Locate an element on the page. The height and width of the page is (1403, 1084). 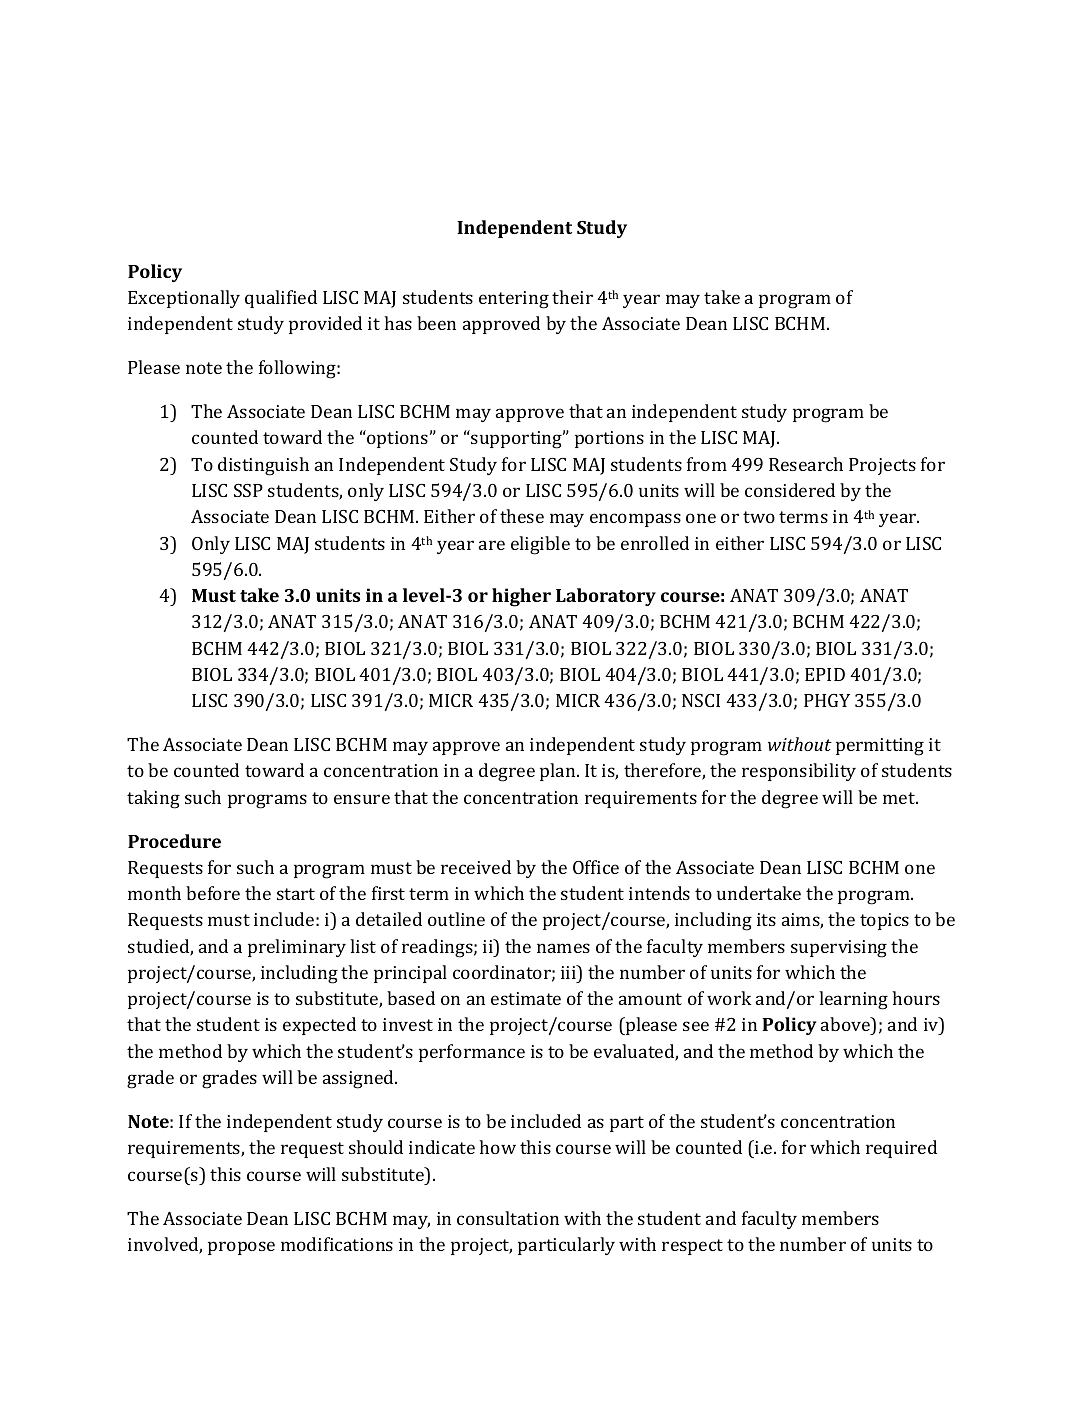
taking is located at coordinates (153, 799).
